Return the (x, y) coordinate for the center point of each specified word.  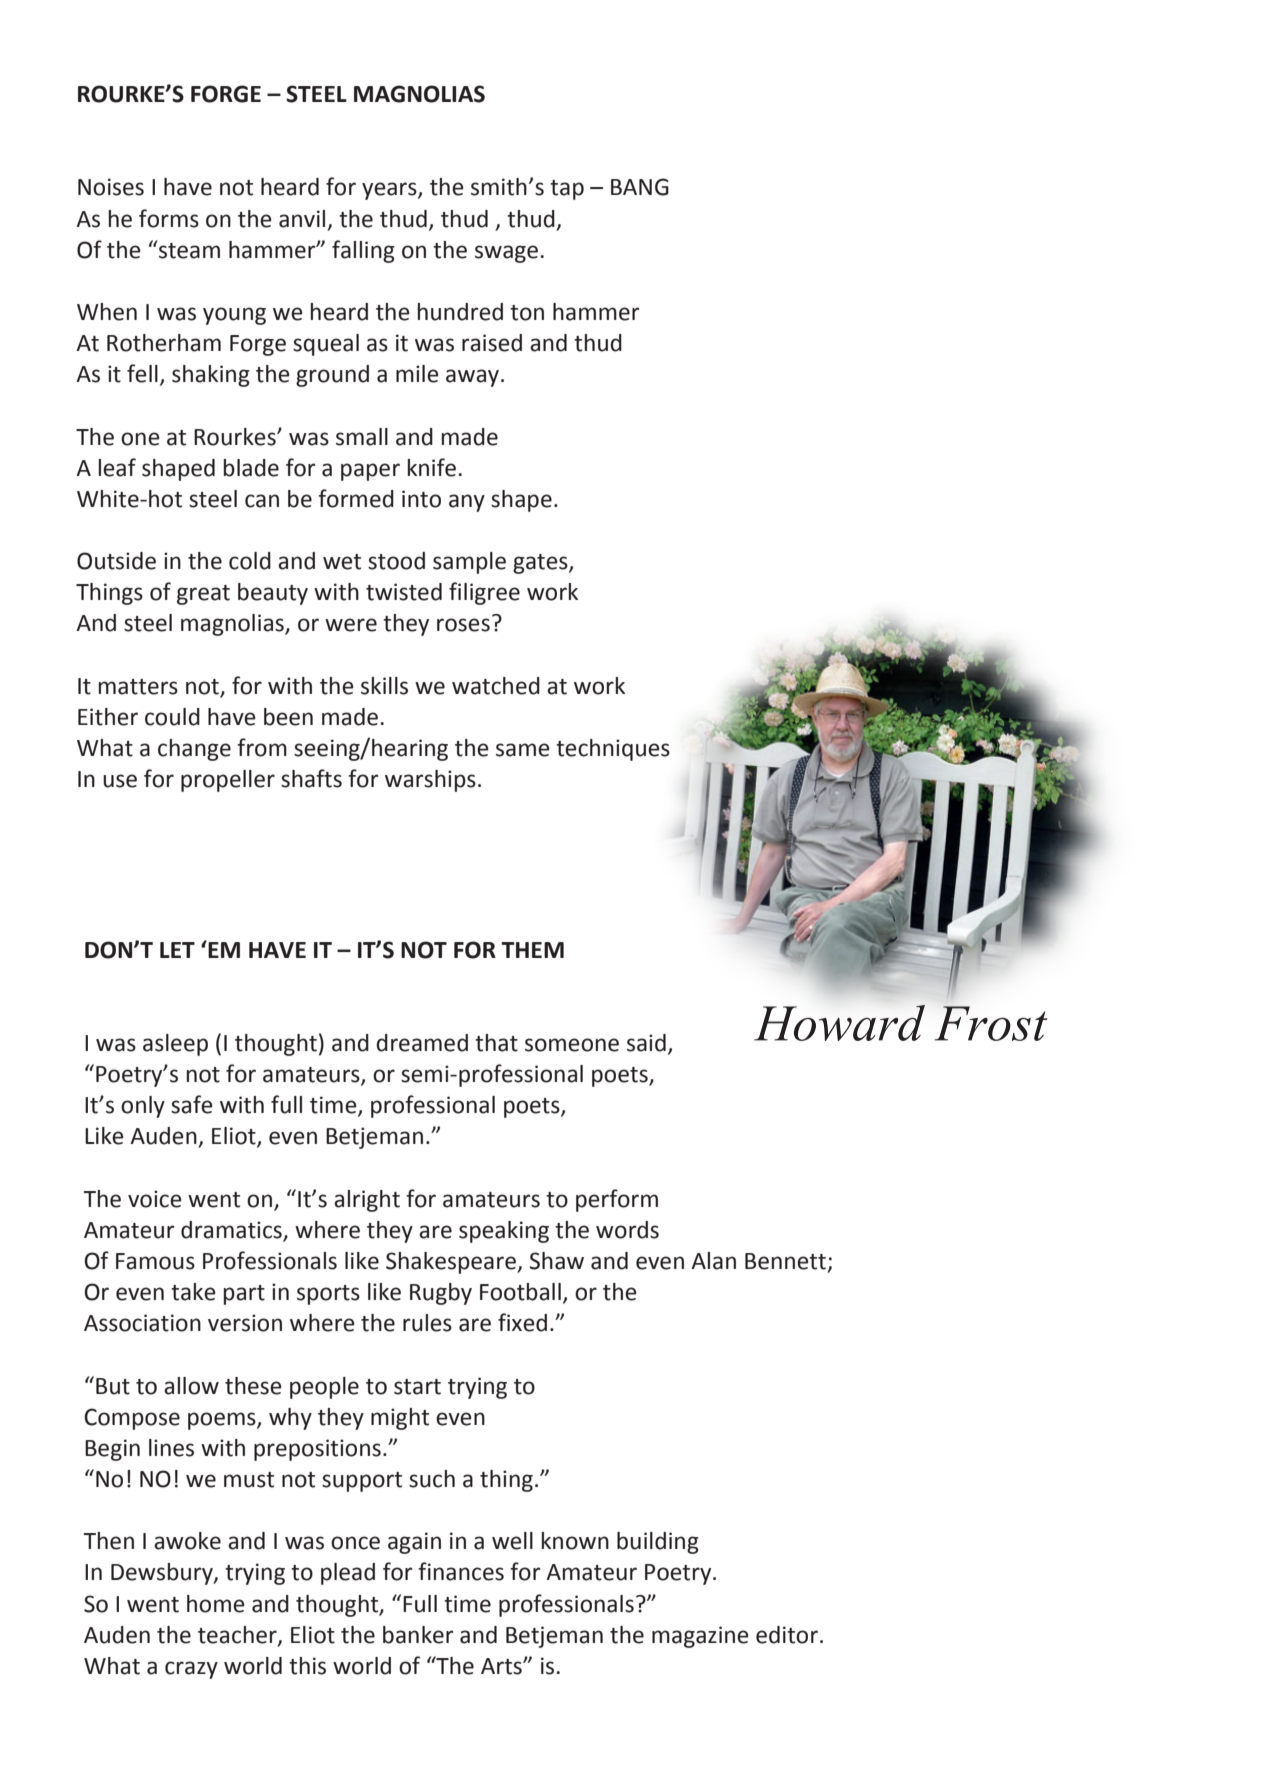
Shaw (557, 1261)
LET (177, 950)
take (193, 1292)
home (216, 1604)
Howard (839, 1023)
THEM (532, 950)
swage (508, 254)
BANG (640, 187)
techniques (613, 750)
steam (188, 249)
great (203, 595)
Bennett (785, 1261)
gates (541, 564)
